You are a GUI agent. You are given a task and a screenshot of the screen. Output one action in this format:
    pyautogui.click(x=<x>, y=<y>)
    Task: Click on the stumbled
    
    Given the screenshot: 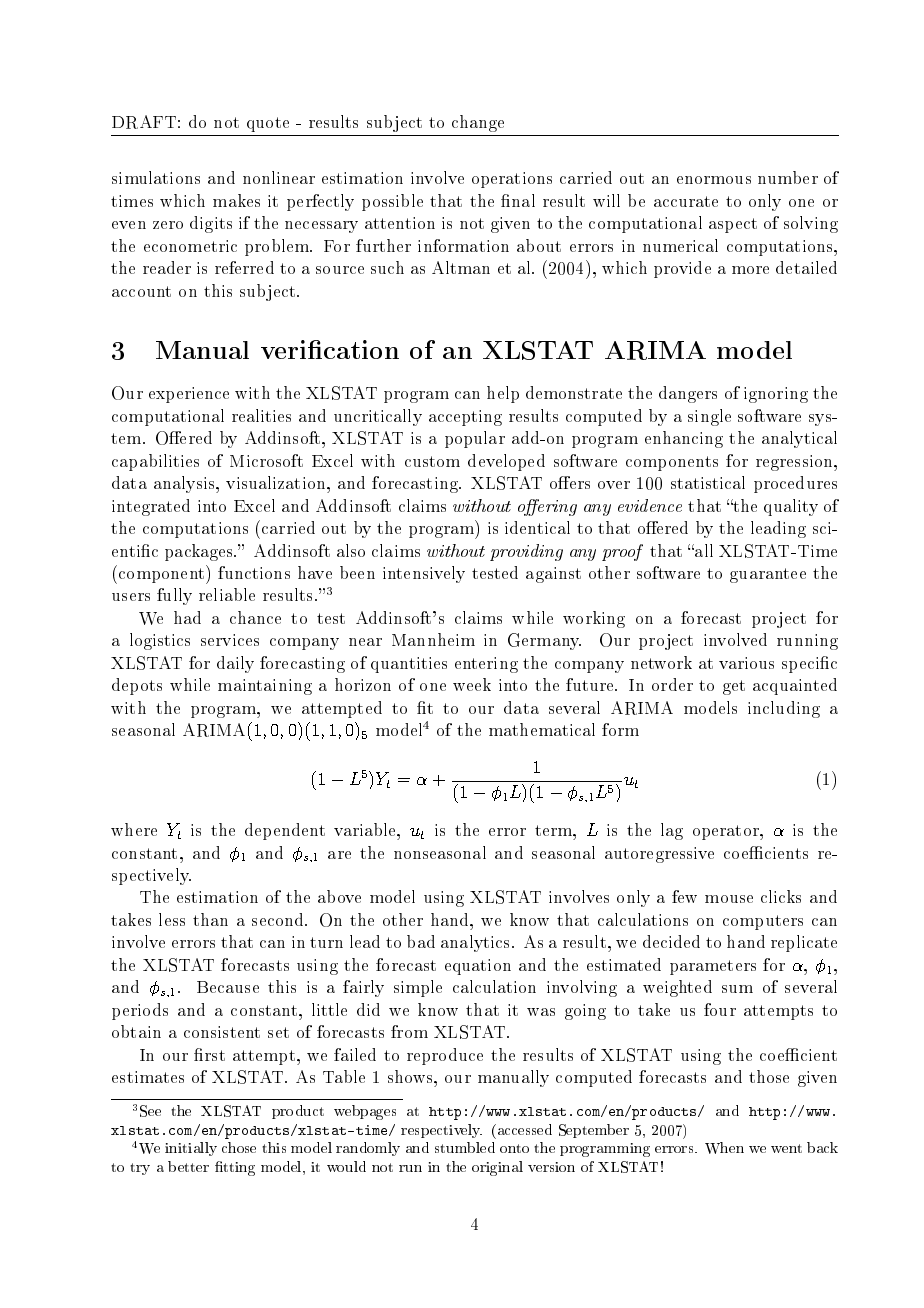 What is the action you would take?
    pyautogui.click(x=465, y=1147)
